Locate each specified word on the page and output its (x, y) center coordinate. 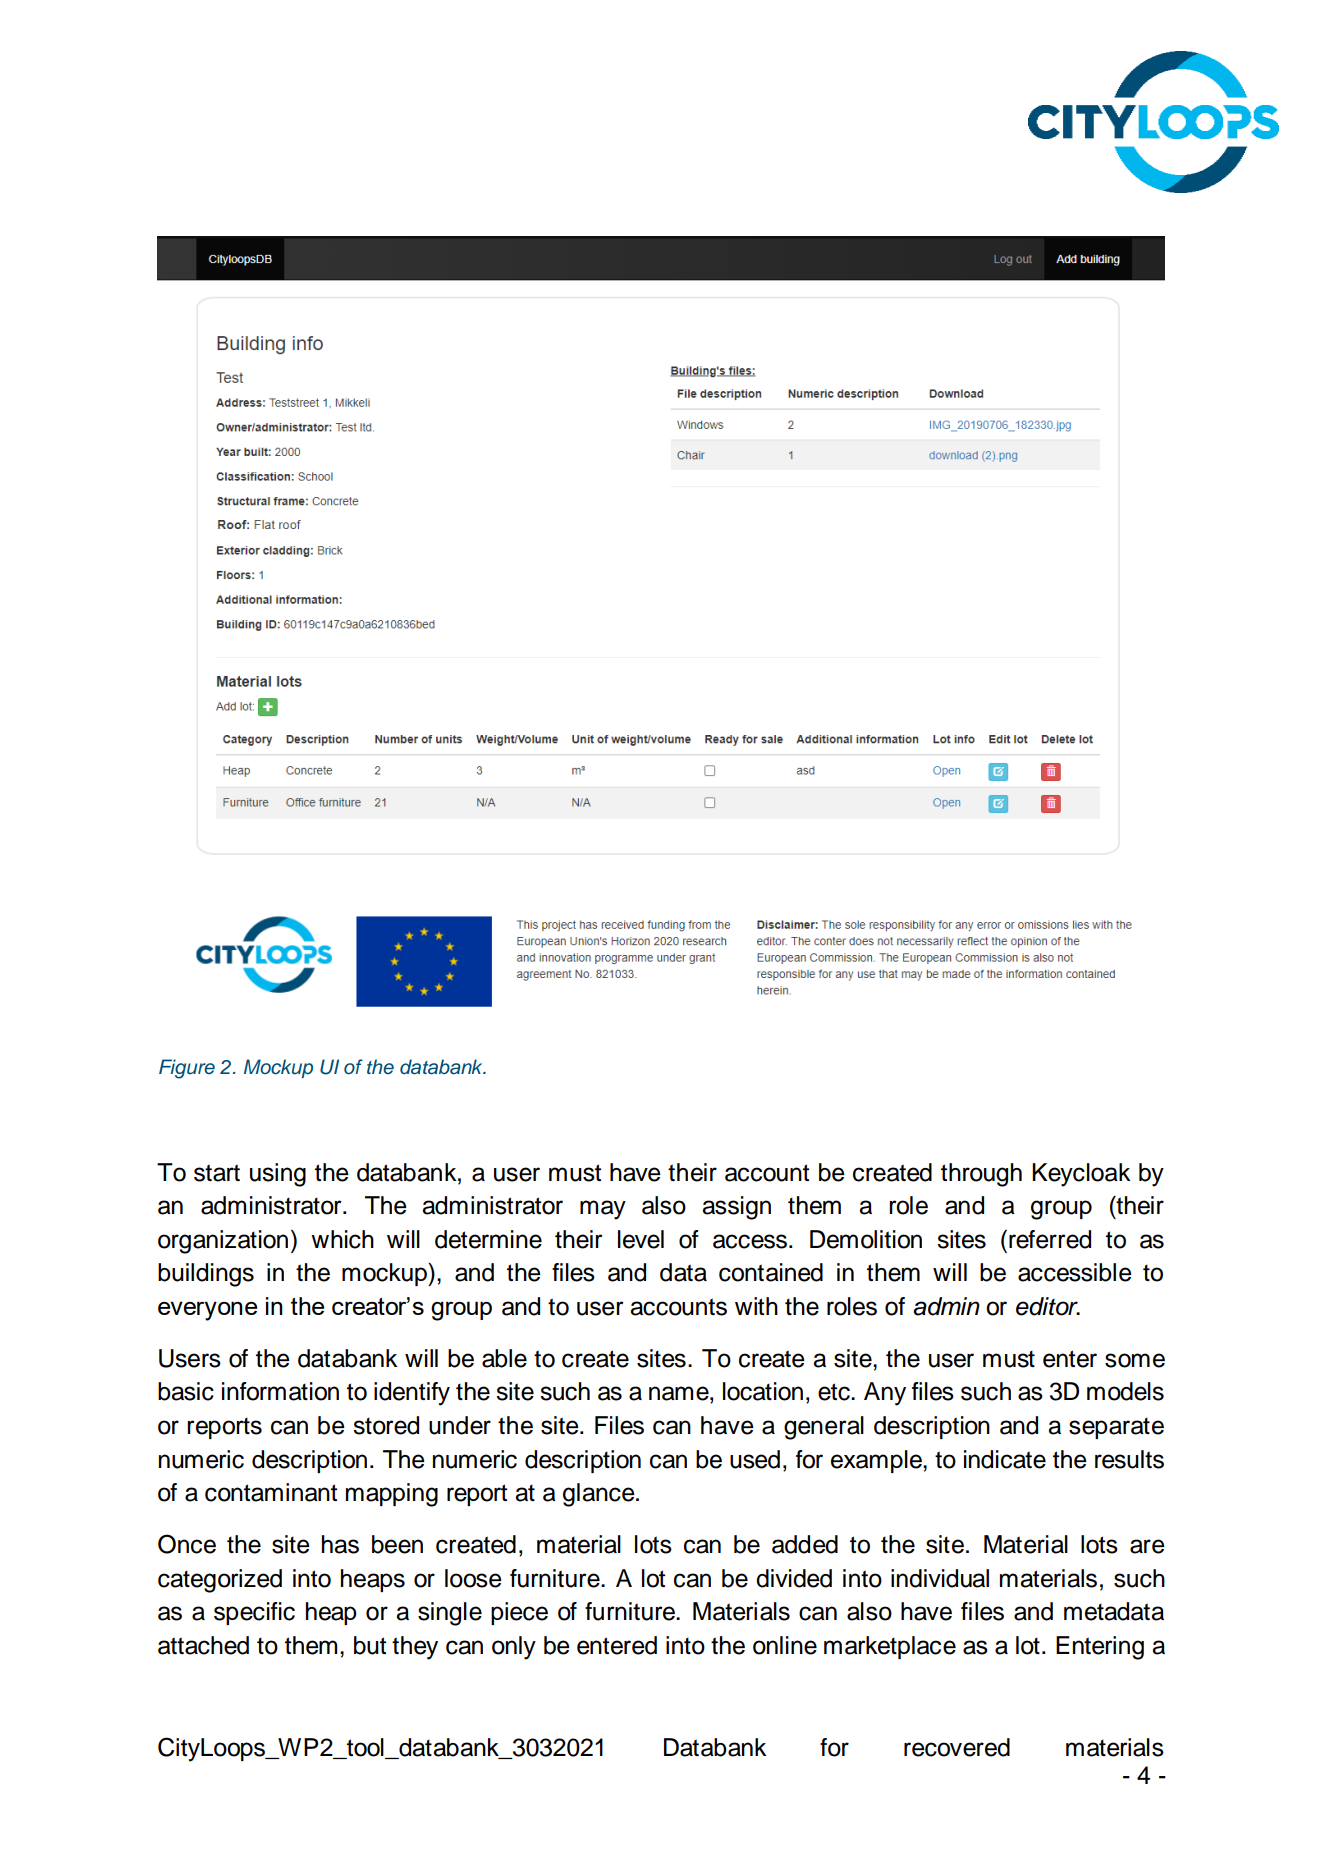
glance (600, 1495)
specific (254, 1613)
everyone (207, 1311)
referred (1050, 1239)
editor (1048, 1306)
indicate (1005, 1459)
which (342, 1239)
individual (940, 1578)
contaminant (271, 1492)
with (756, 1306)
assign (736, 1208)
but (370, 1645)
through (981, 1175)
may (603, 1210)
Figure (187, 1069)
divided (794, 1578)
